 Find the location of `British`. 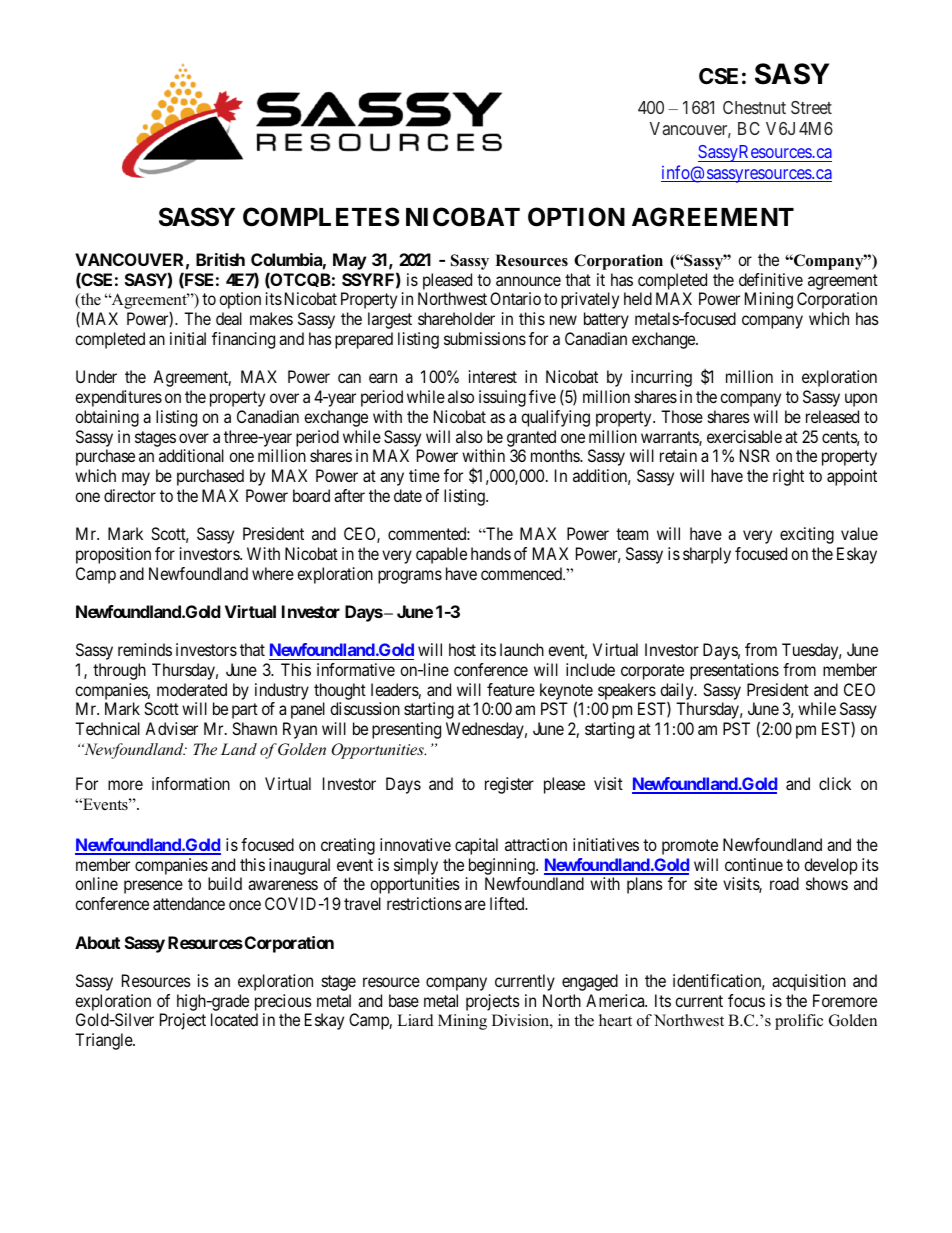

British is located at coordinates (220, 259).
